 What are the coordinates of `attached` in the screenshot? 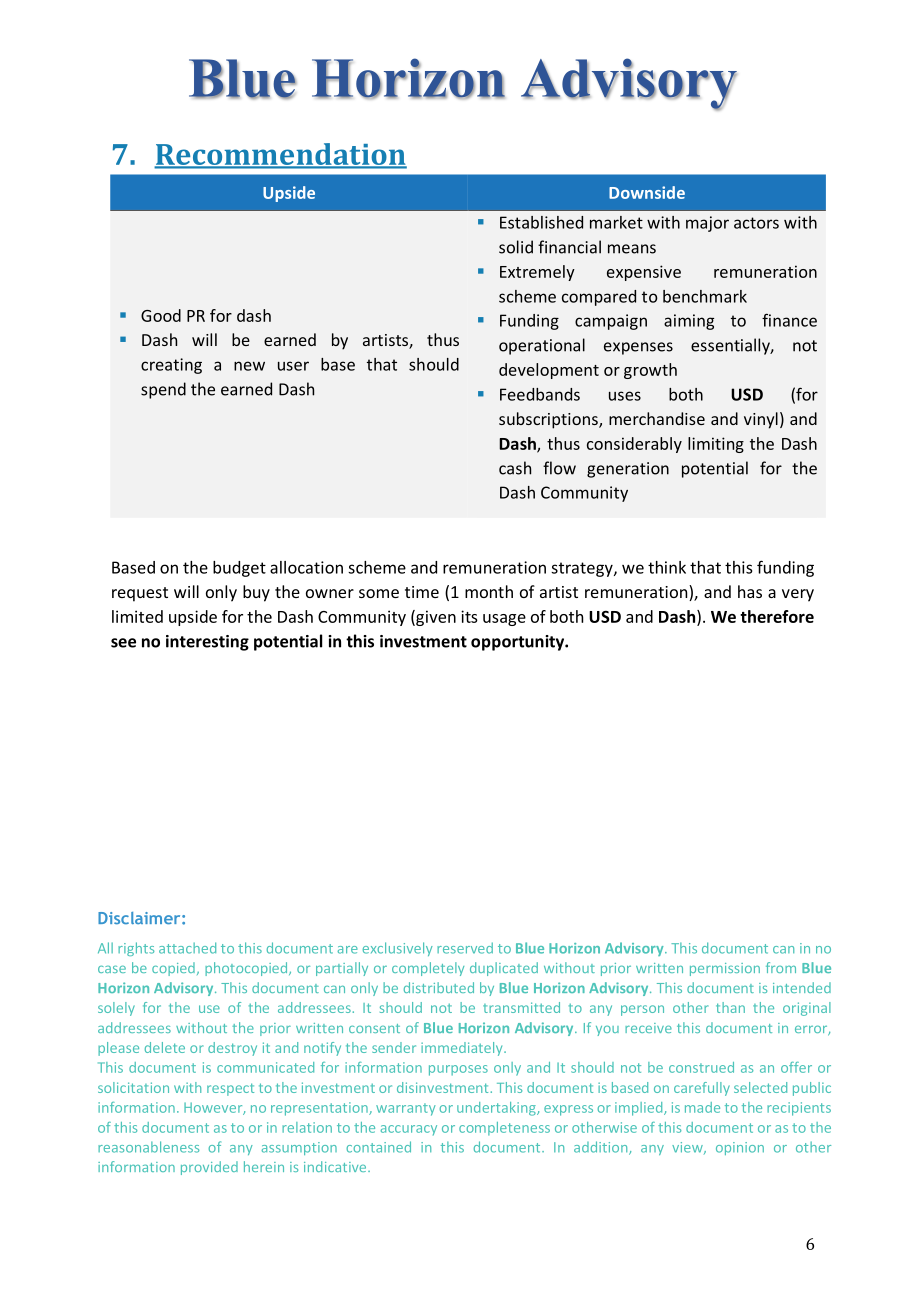 It's located at (187, 948).
